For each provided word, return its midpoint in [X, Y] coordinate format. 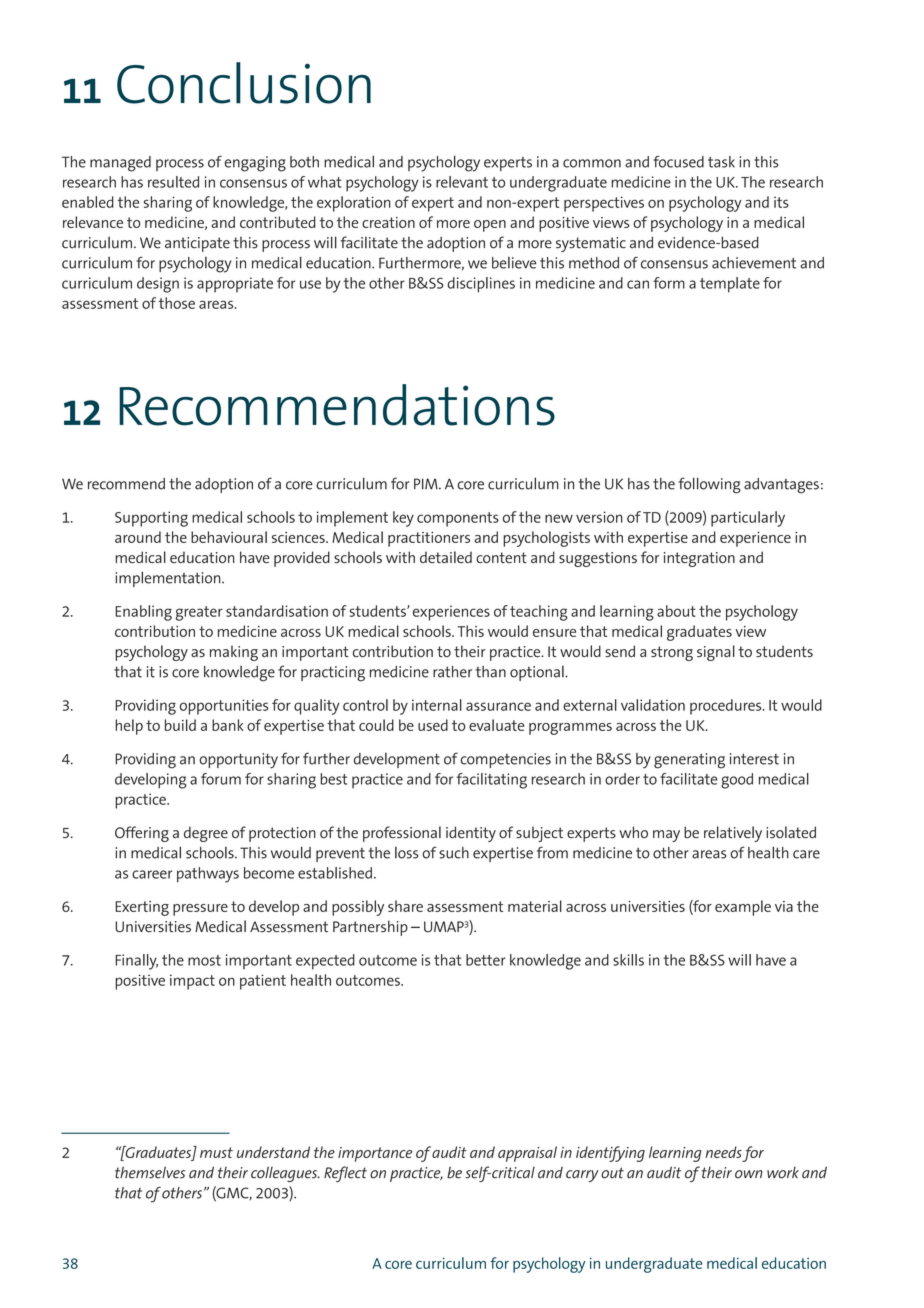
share [405, 906]
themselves [150, 1172]
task [721, 162]
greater [199, 613]
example [743, 908]
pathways [208, 875]
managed [120, 164]
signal [716, 653]
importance [375, 1154]
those [177, 303]
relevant [462, 182]
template [730, 285]
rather [452, 672]
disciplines [481, 285]
